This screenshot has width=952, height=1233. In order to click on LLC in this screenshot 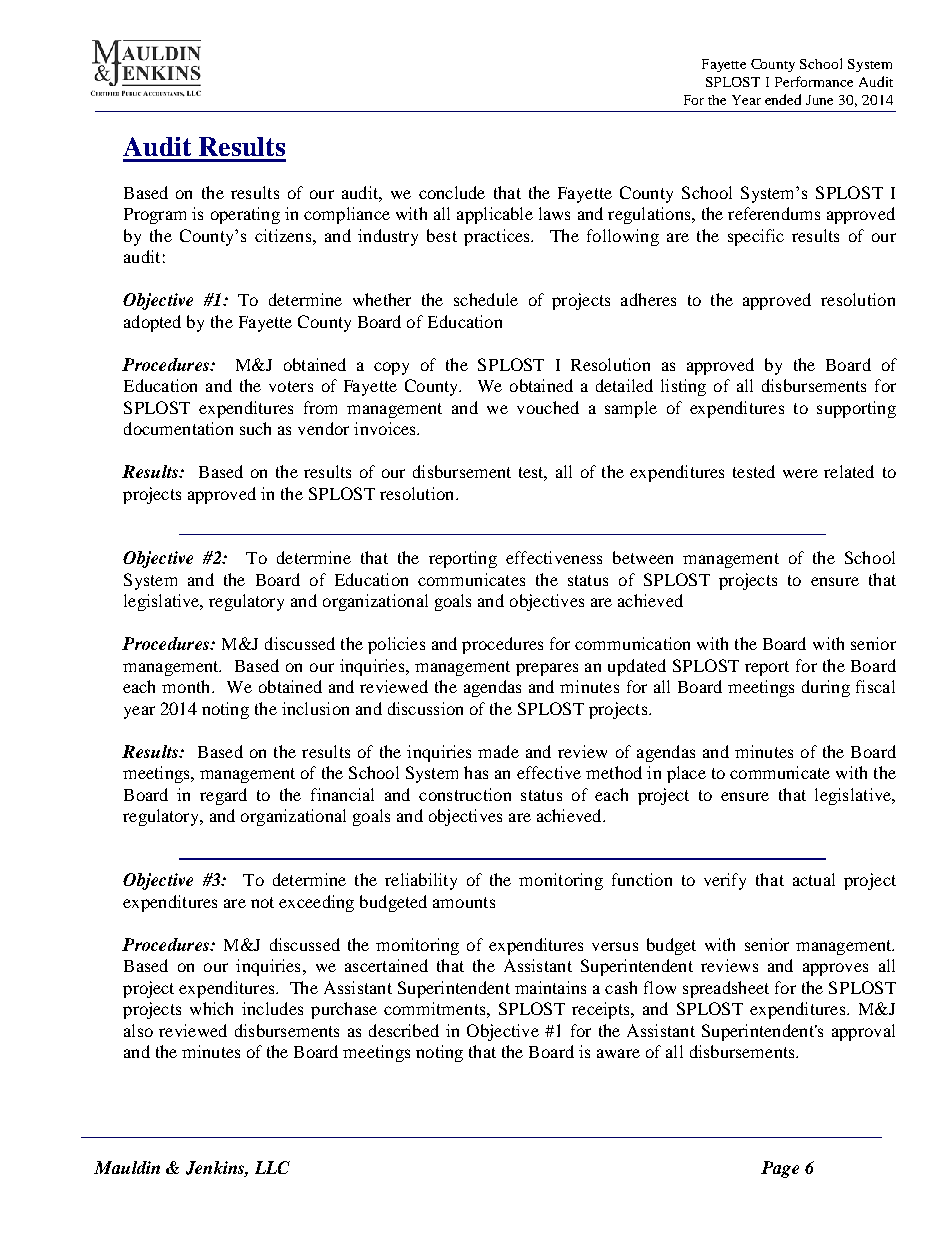, I will do `click(272, 1167)`.
